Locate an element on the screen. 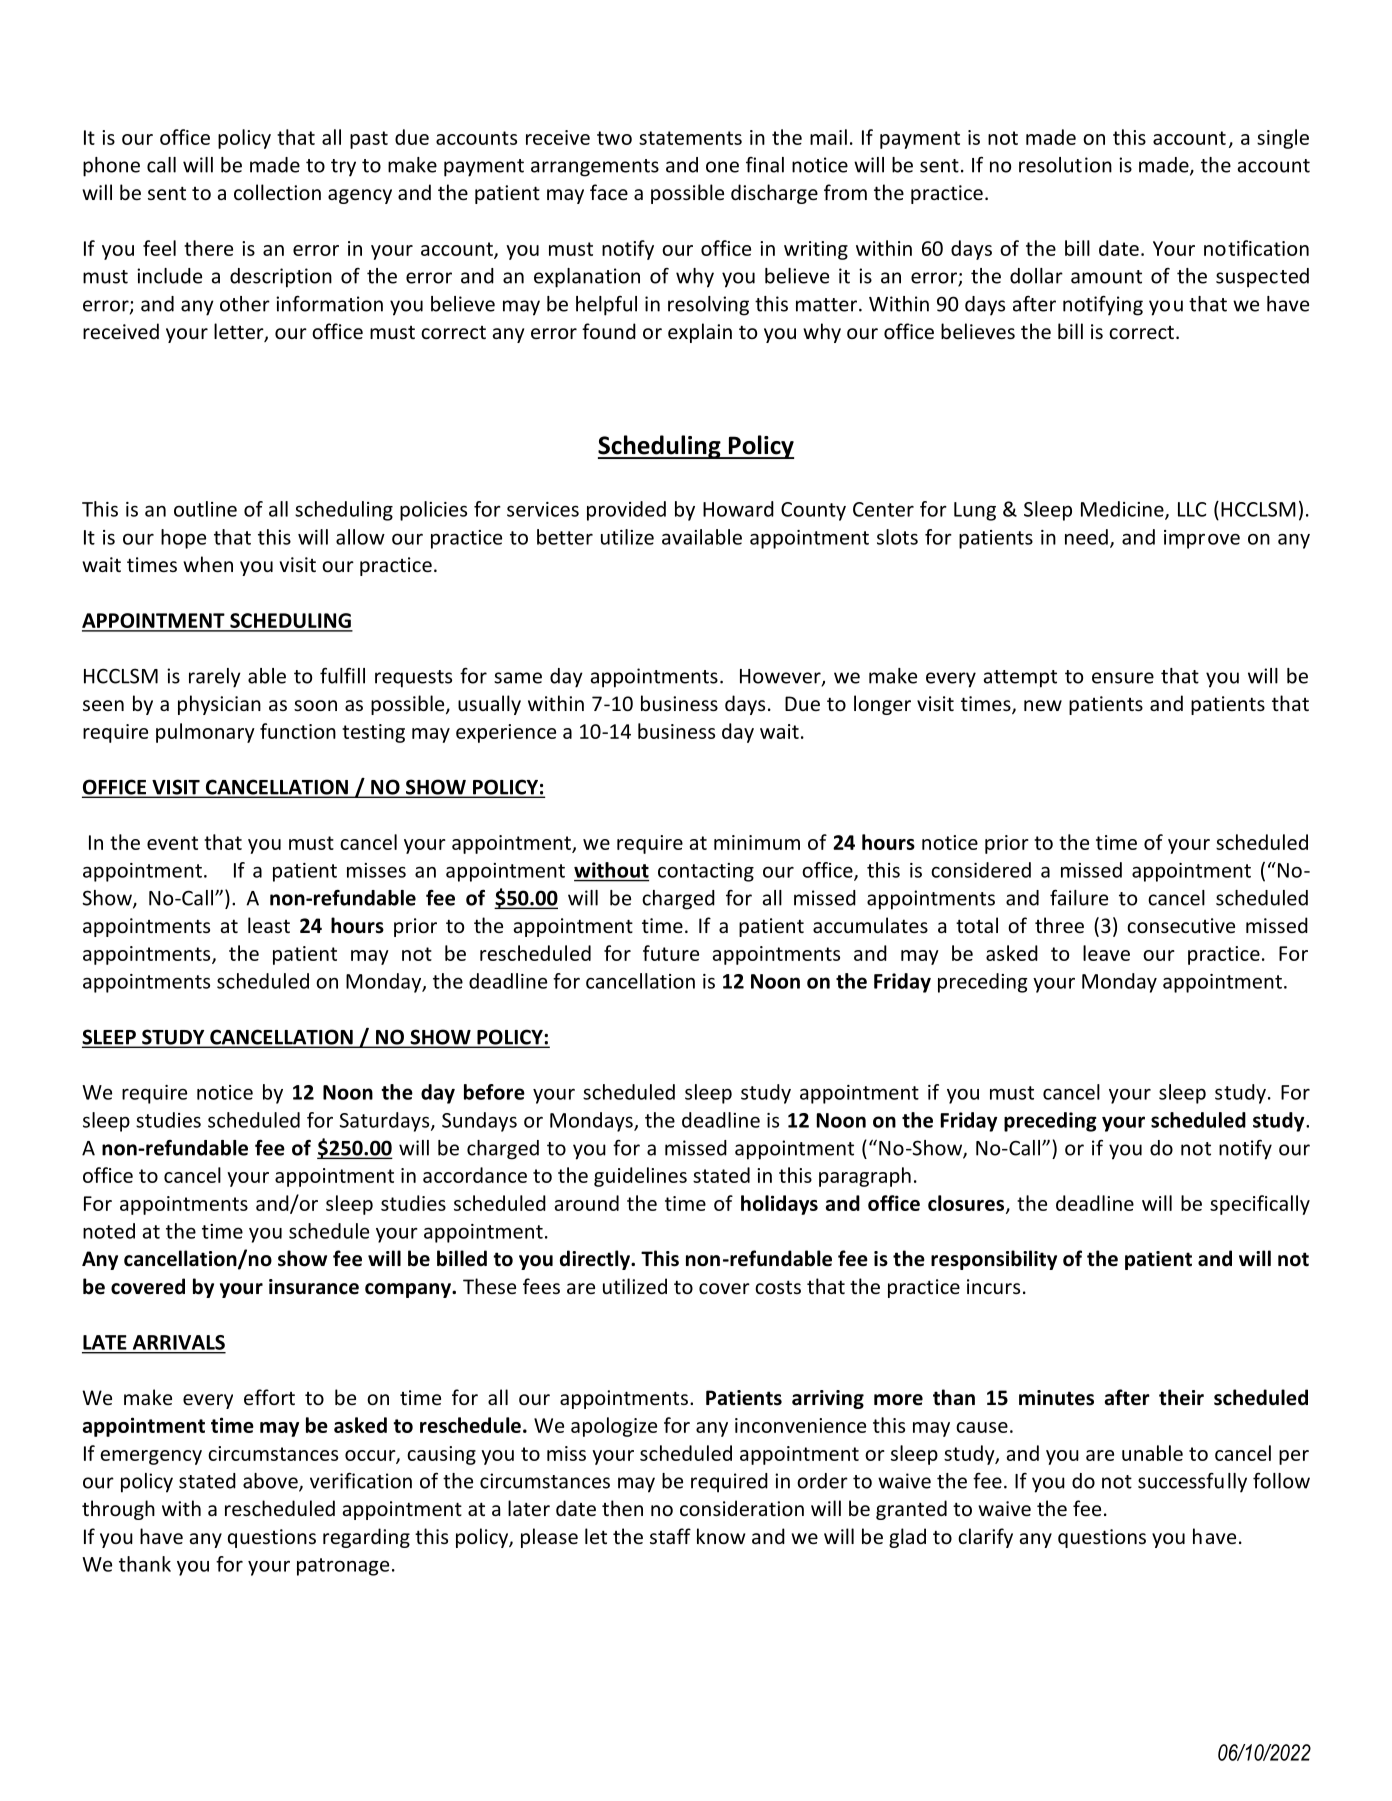  closures is located at coordinates (966, 1203).
